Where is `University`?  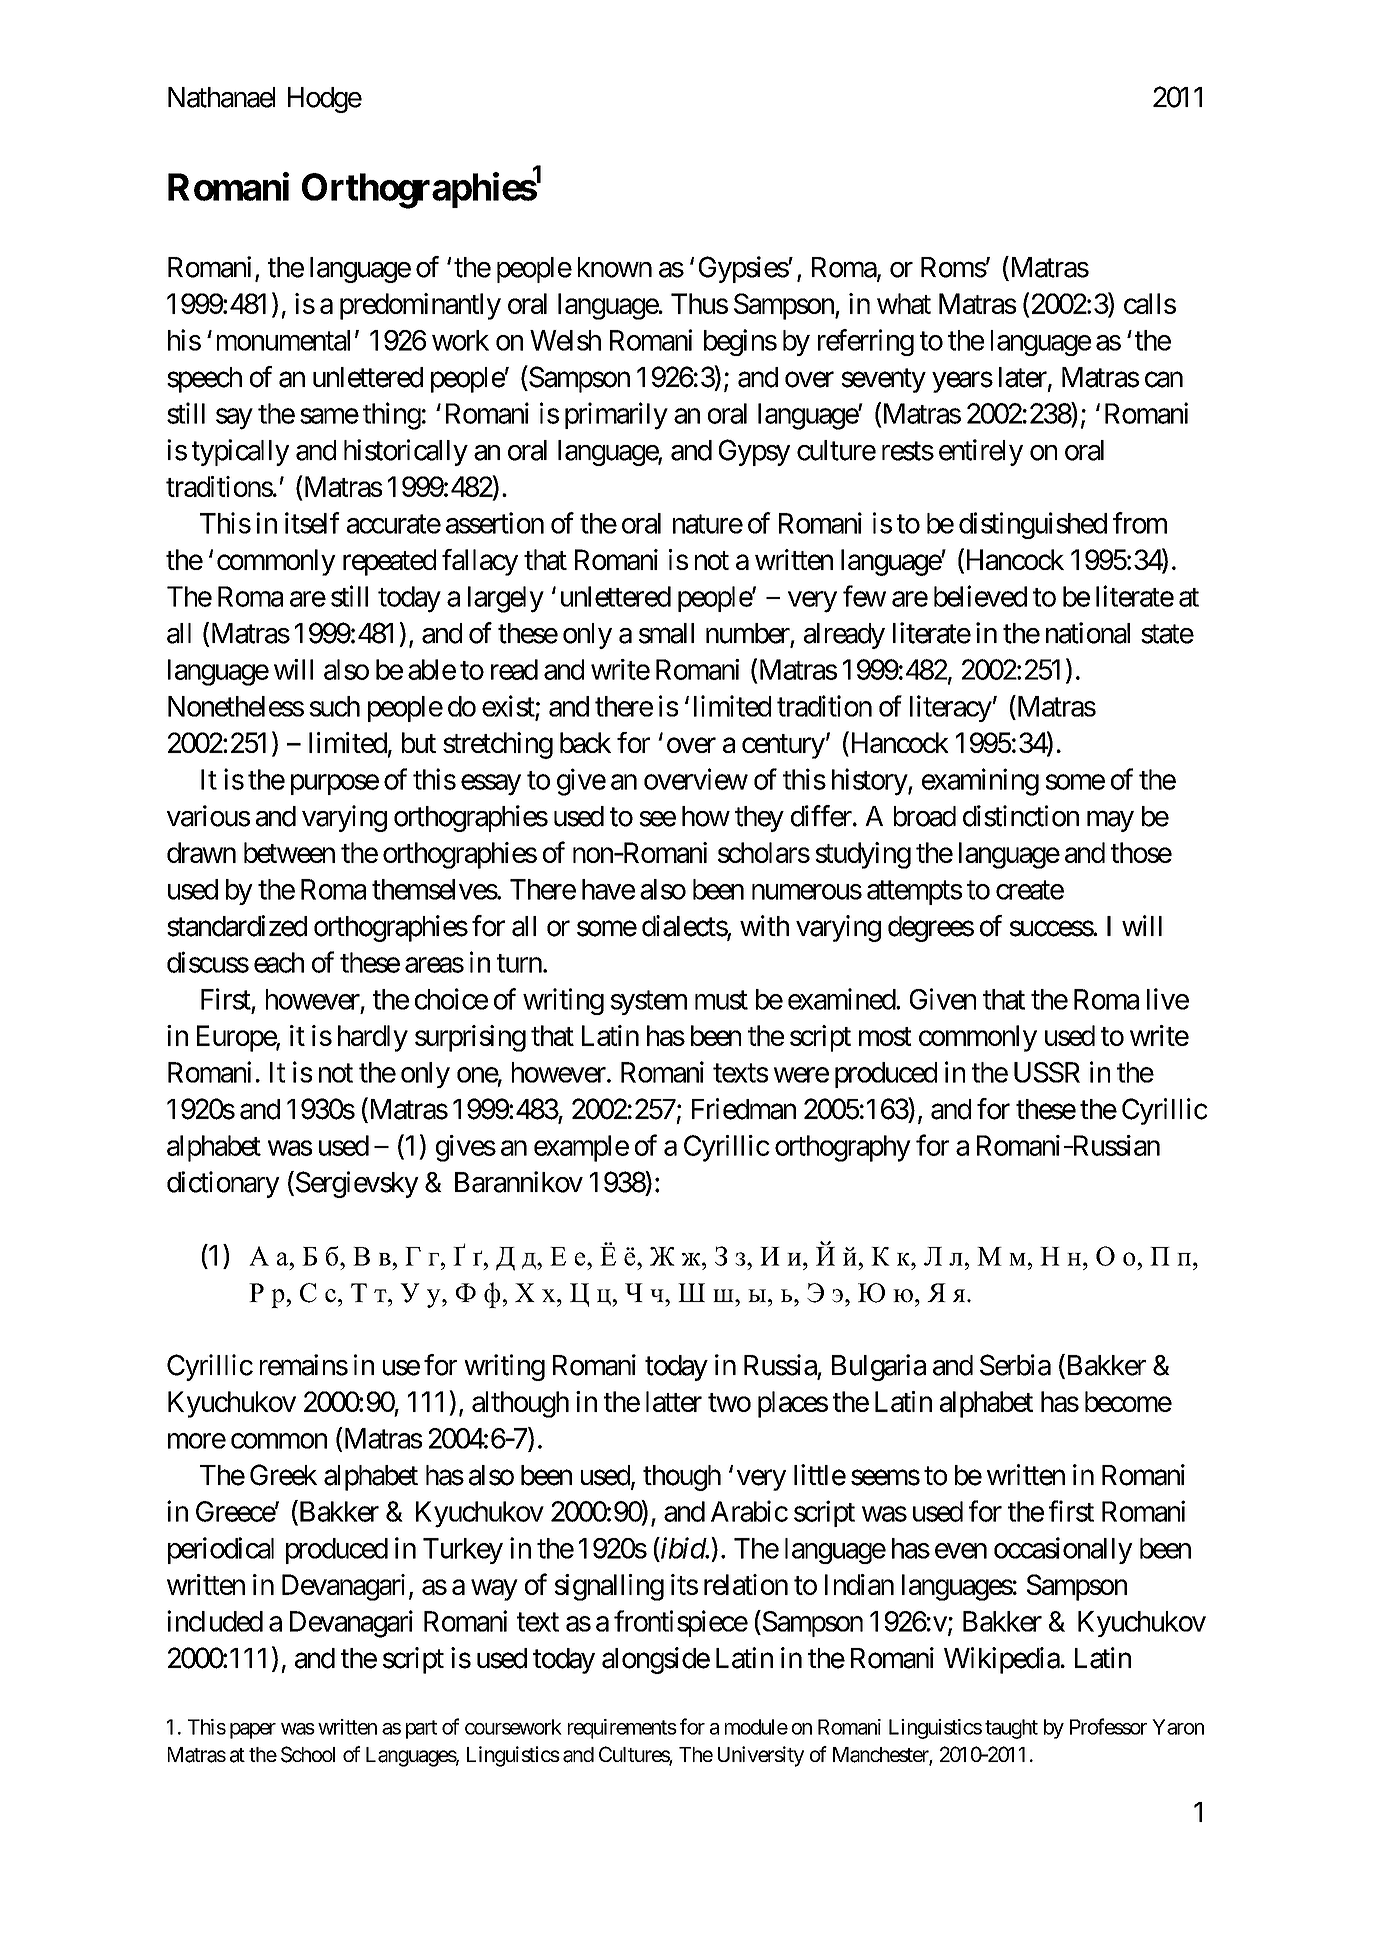
University is located at coordinates (761, 1756).
